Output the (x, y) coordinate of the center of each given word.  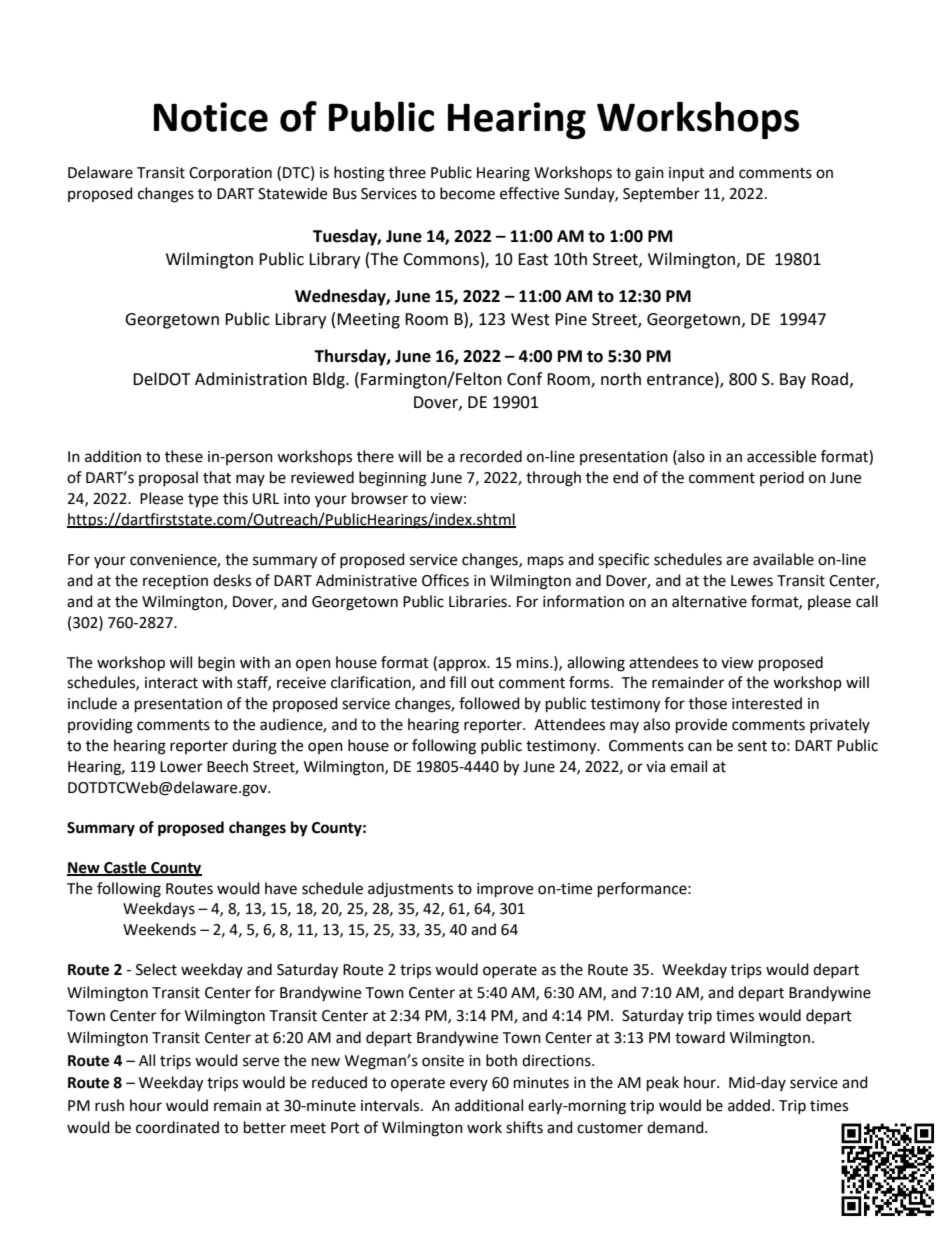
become (467, 193)
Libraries (479, 601)
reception (175, 582)
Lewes (752, 581)
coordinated (177, 1127)
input (687, 174)
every (469, 1085)
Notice (211, 117)
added (749, 1105)
